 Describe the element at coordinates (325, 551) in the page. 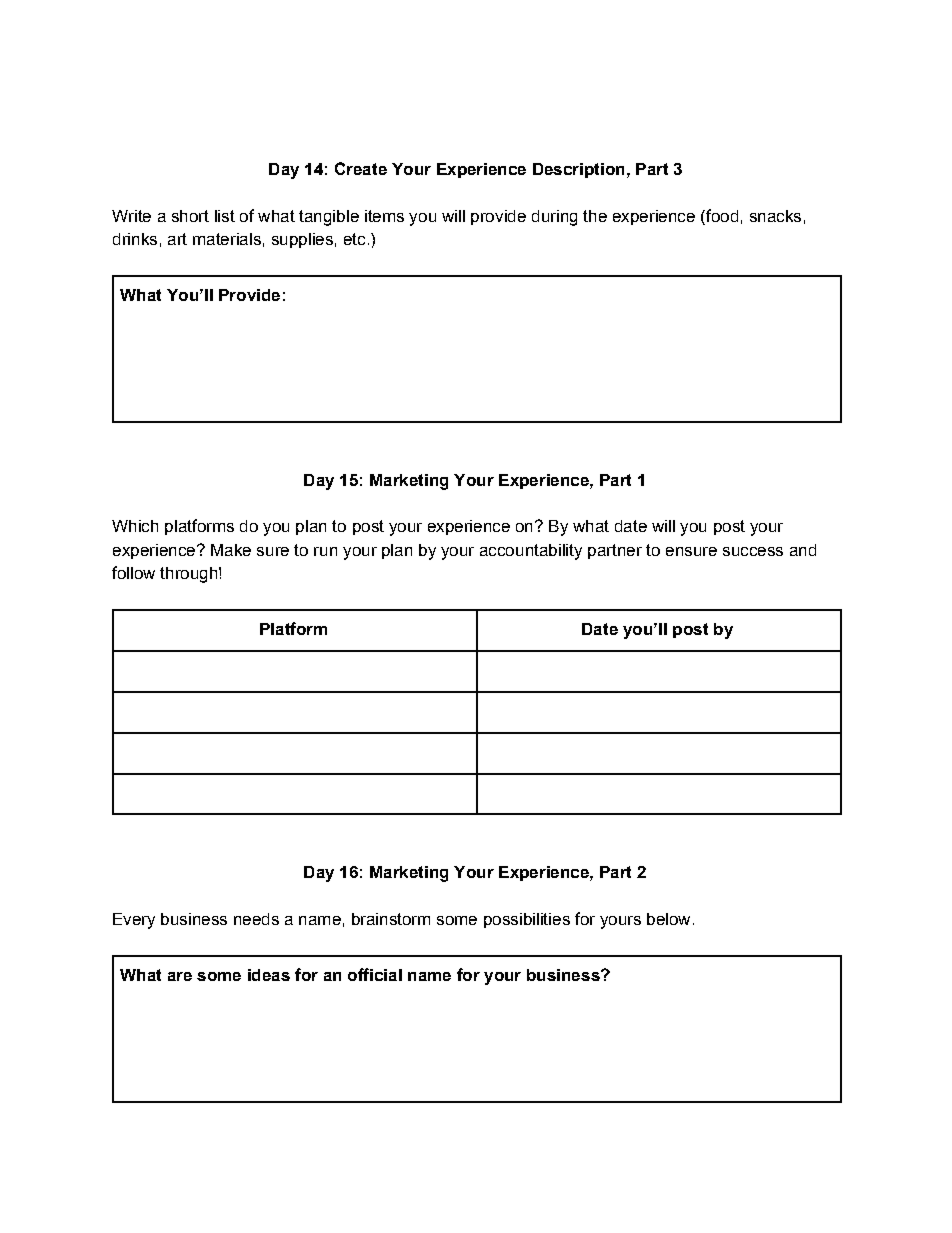

I see `run` at that location.
